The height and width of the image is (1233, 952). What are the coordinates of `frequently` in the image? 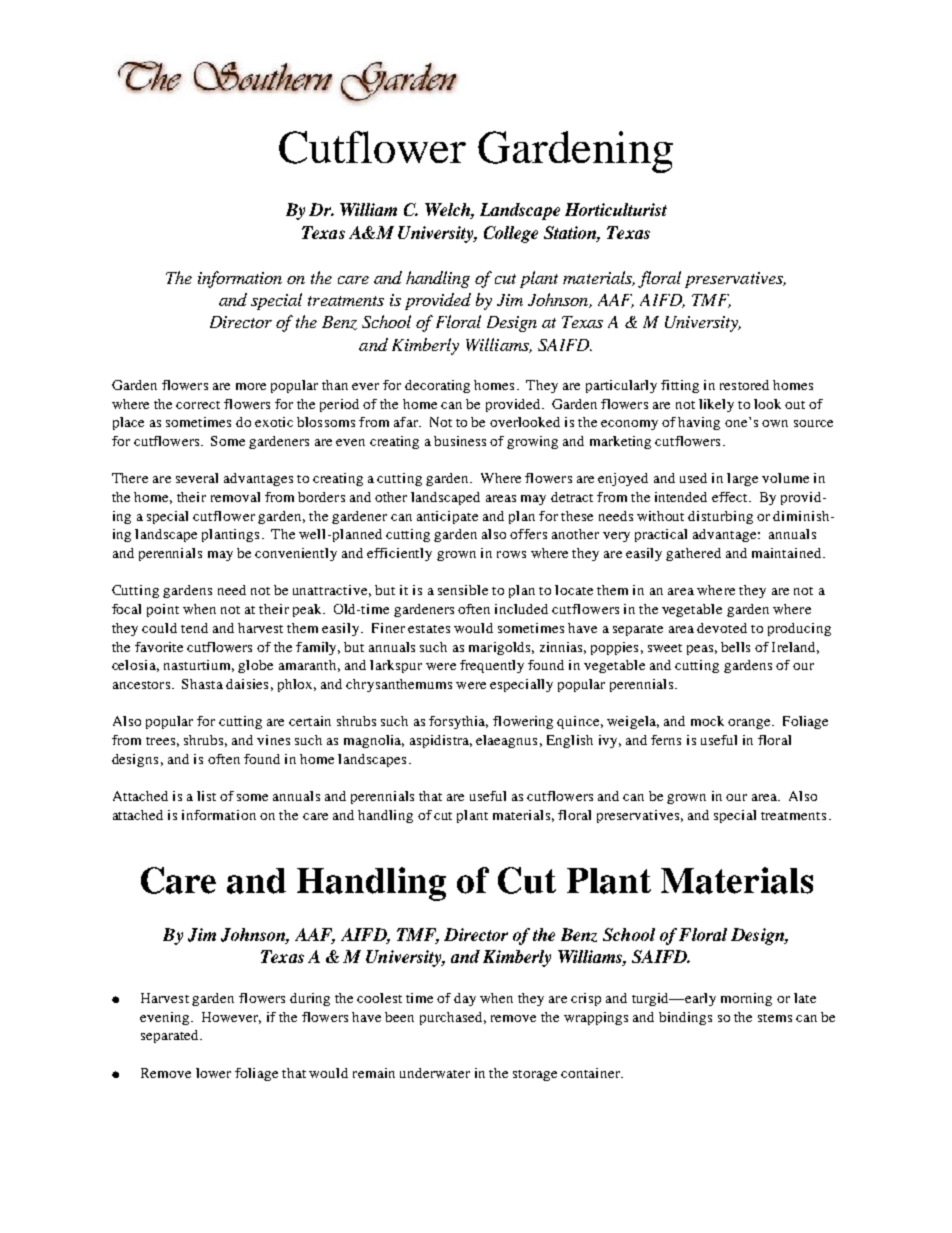 It's located at (492, 666).
